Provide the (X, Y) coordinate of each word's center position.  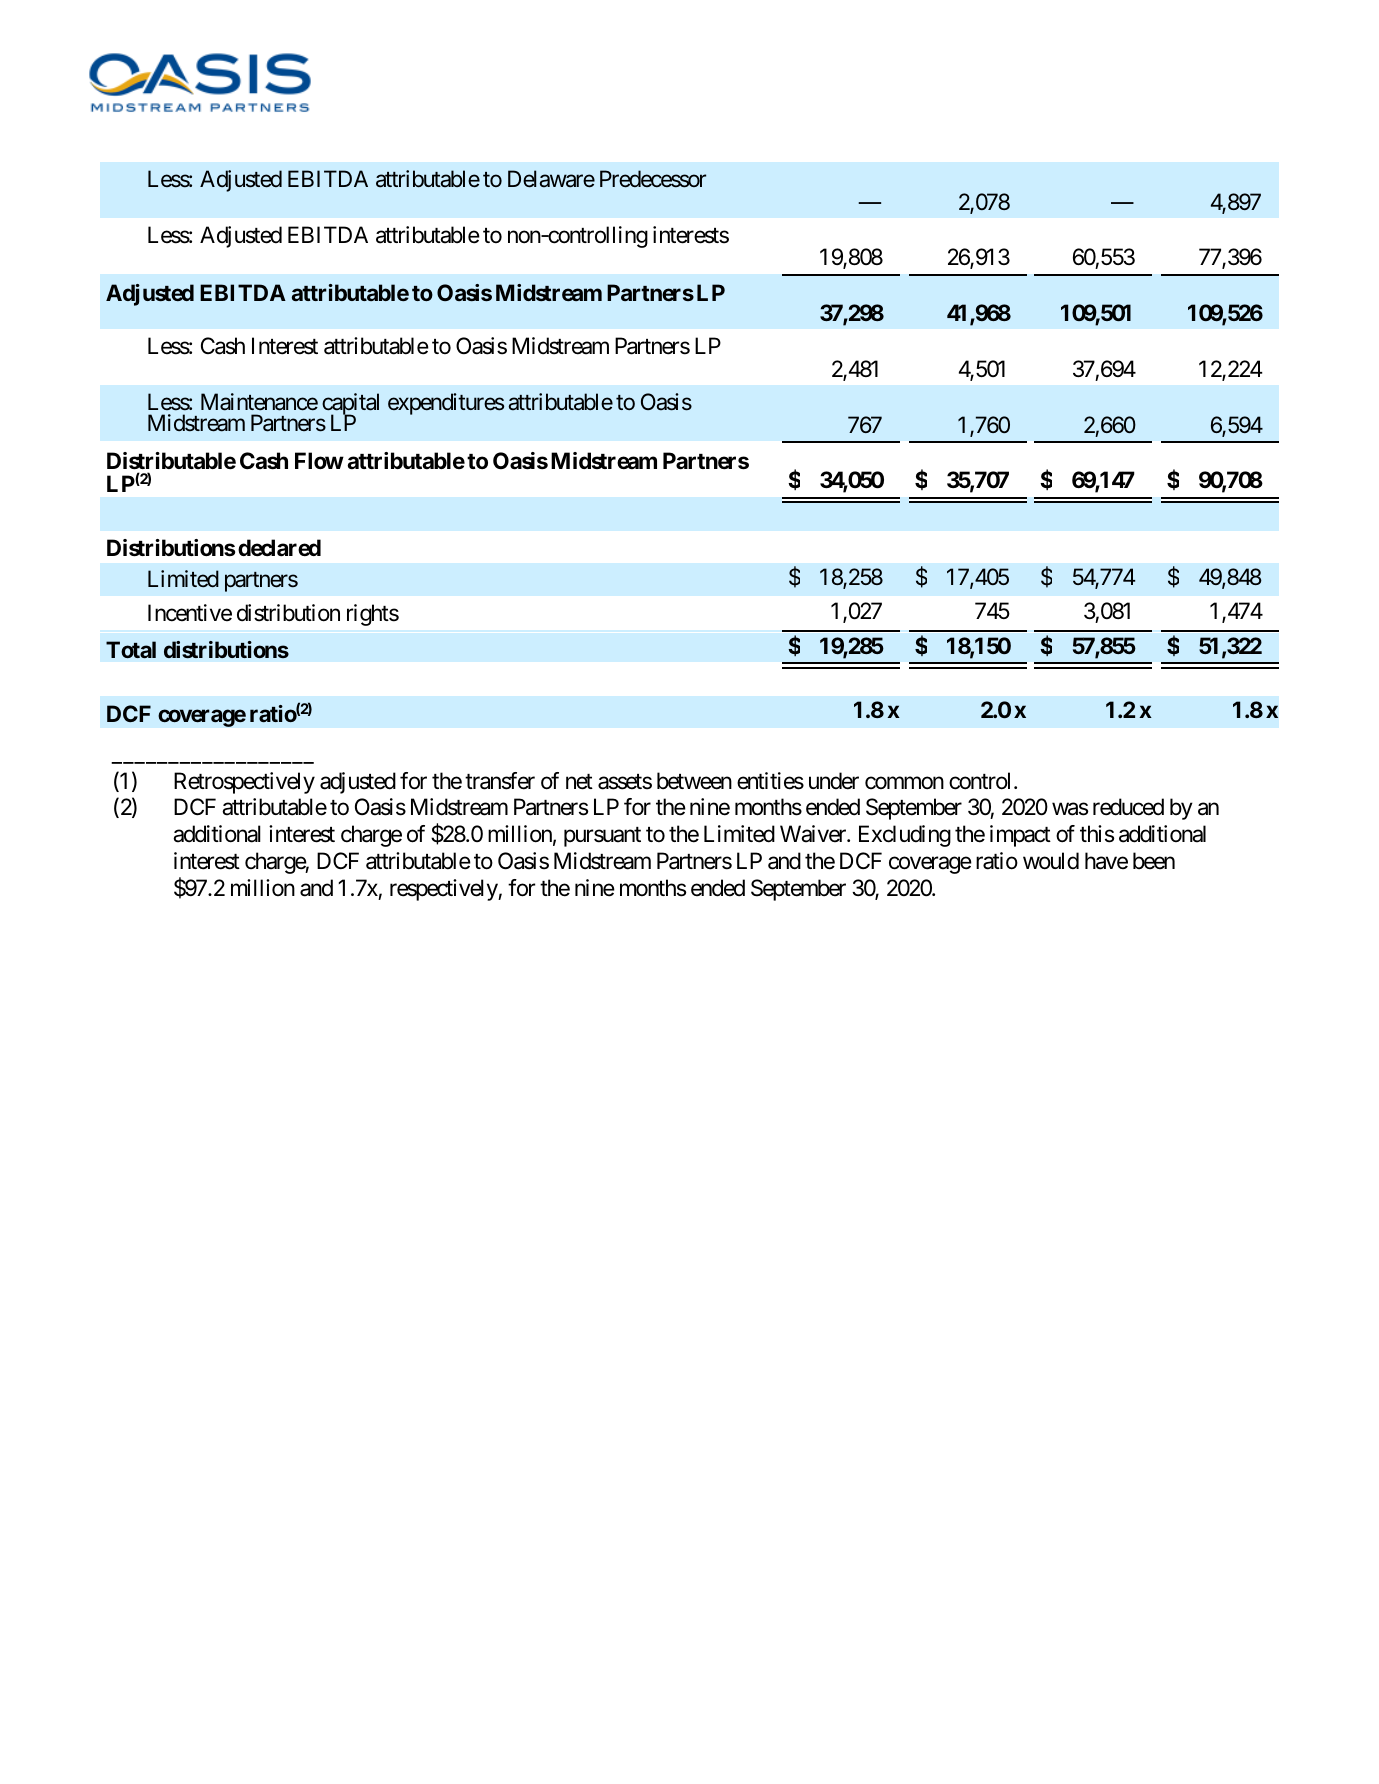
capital (350, 405)
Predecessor (653, 179)
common (904, 783)
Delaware (551, 179)
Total (131, 649)
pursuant (602, 837)
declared (279, 548)
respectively (444, 890)
